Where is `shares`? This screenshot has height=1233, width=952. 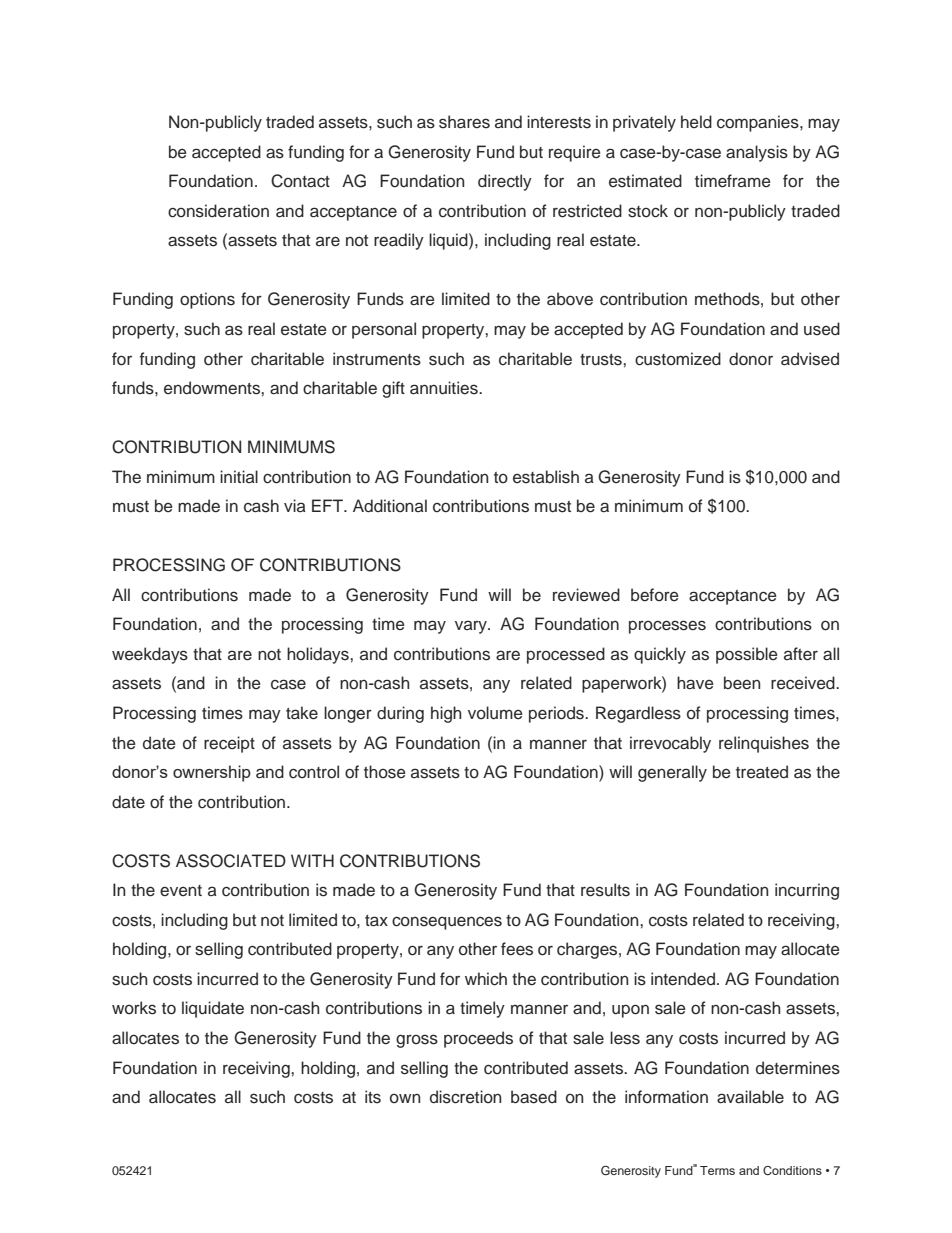
shares is located at coordinates (464, 122).
